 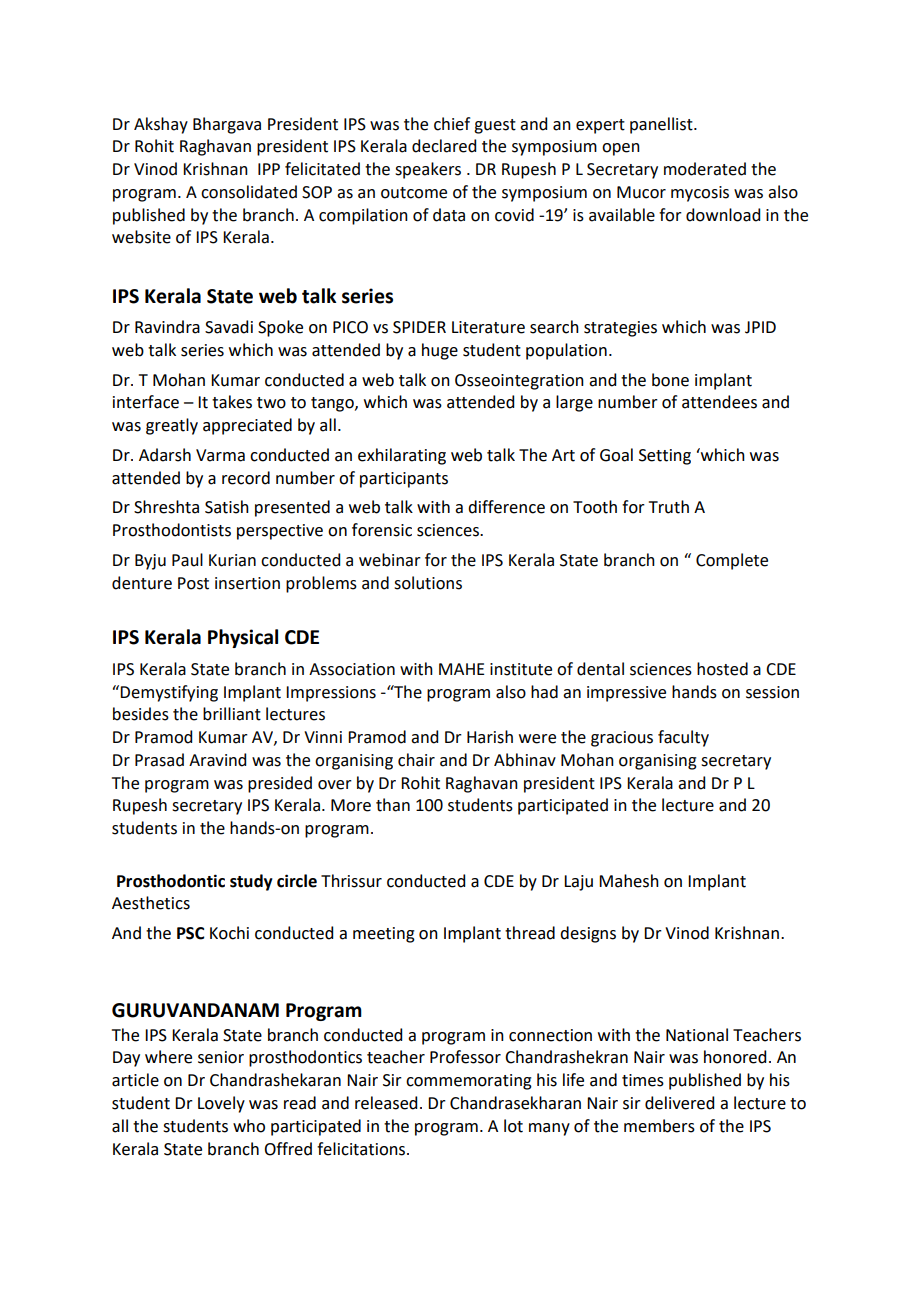 I want to click on commemorating, so click(x=469, y=1082).
